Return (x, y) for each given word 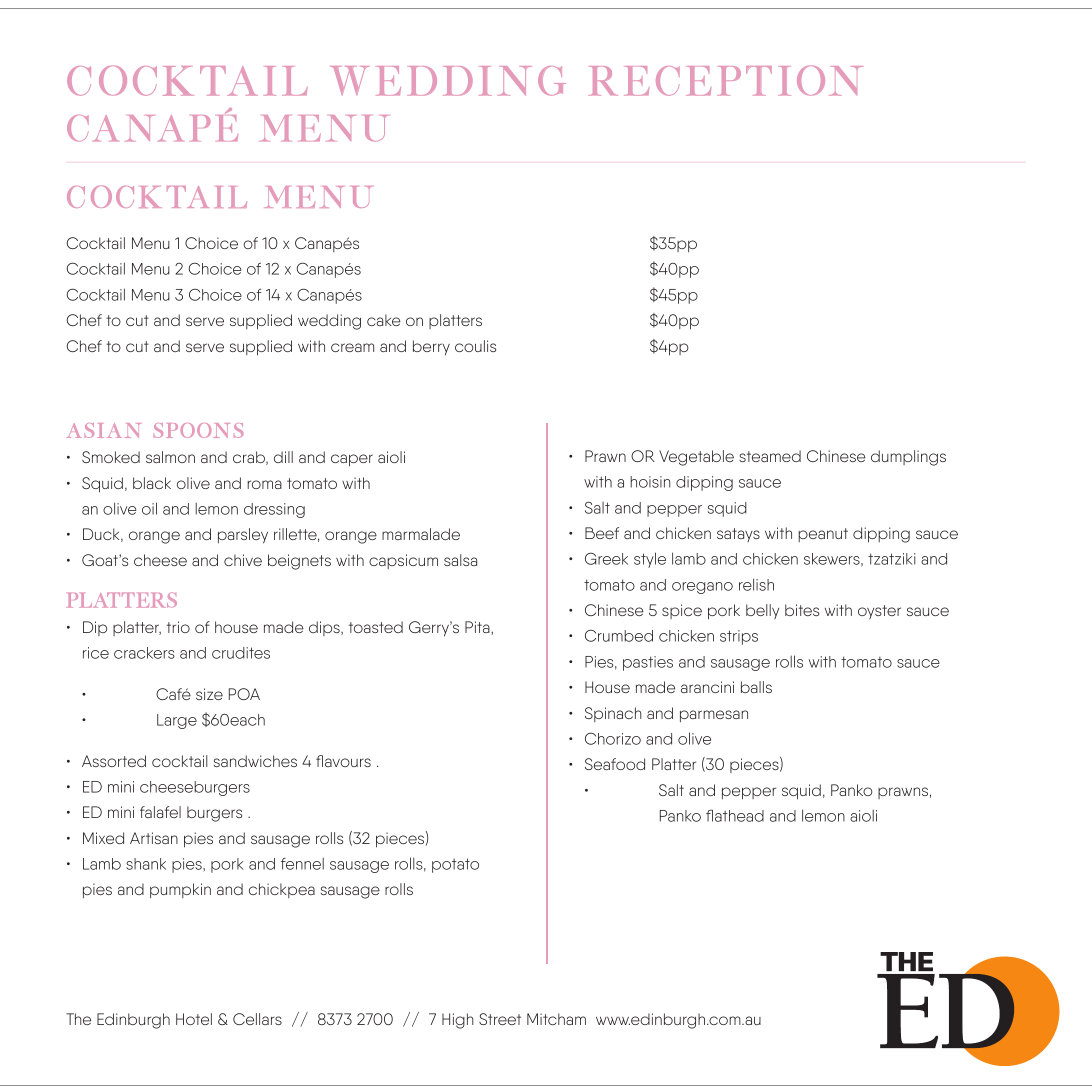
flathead (735, 815)
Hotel (194, 1019)
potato (455, 865)
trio (178, 627)
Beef (602, 533)
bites (802, 610)
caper (352, 460)
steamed (770, 456)
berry (431, 347)
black (152, 483)
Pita (478, 628)
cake (384, 320)
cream (352, 347)
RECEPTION (726, 80)
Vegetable (696, 458)
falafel (160, 812)
